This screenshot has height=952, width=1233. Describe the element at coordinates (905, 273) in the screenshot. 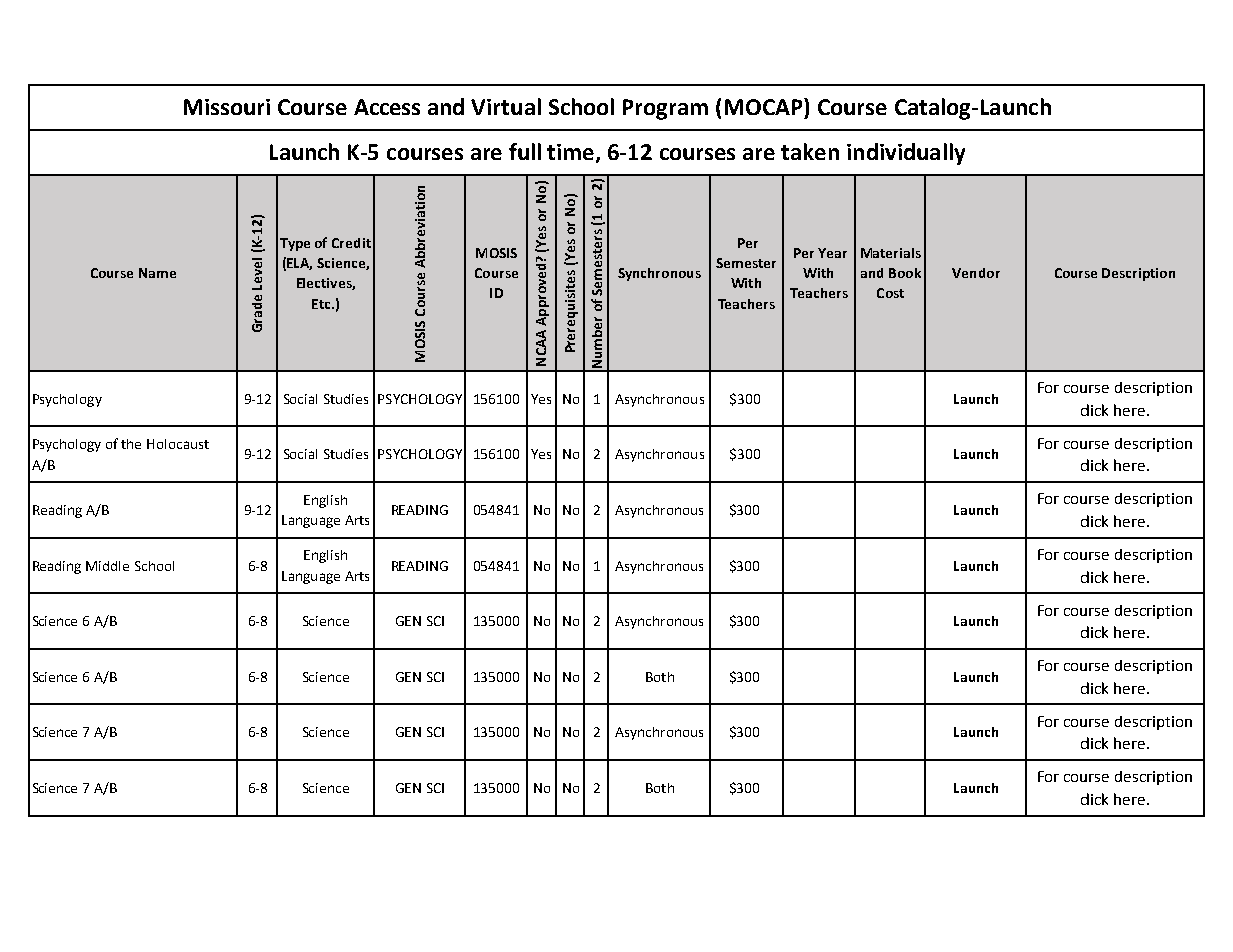

I see `Book` at that location.
